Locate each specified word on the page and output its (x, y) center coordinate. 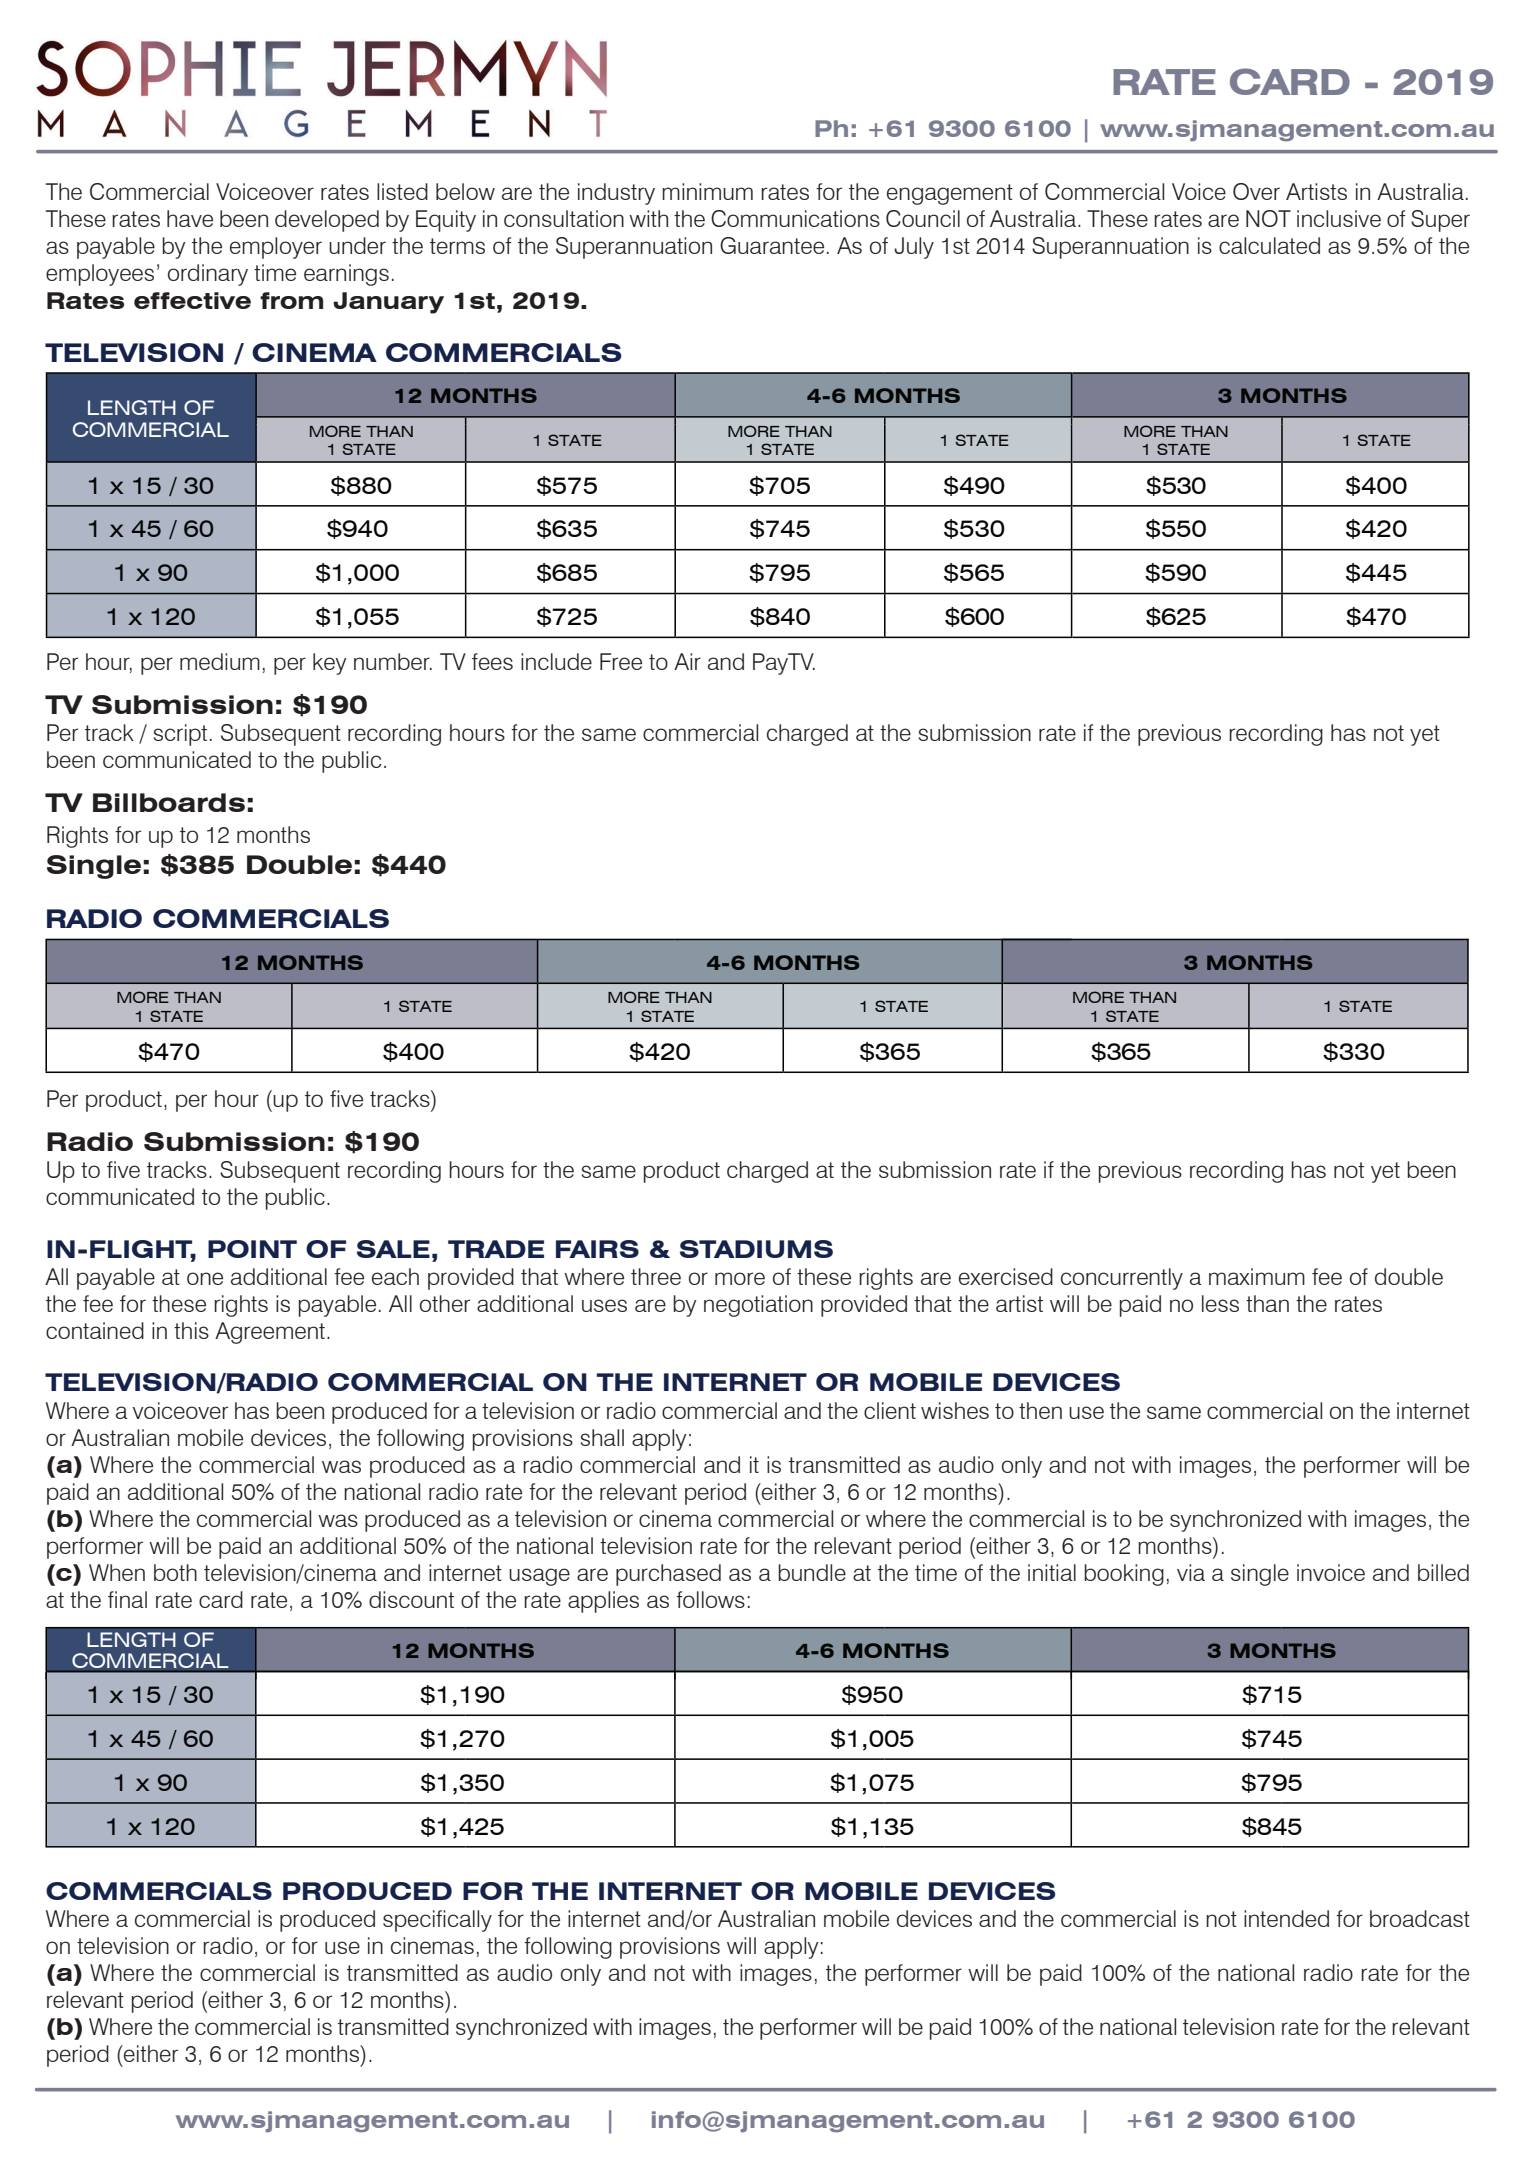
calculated (1269, 245)
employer (276, 248)
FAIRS (597, 1249)
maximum (1257, 1276)
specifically (437, 1921)
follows (710, 1599)
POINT (252, 1249)
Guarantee (772, 245)
